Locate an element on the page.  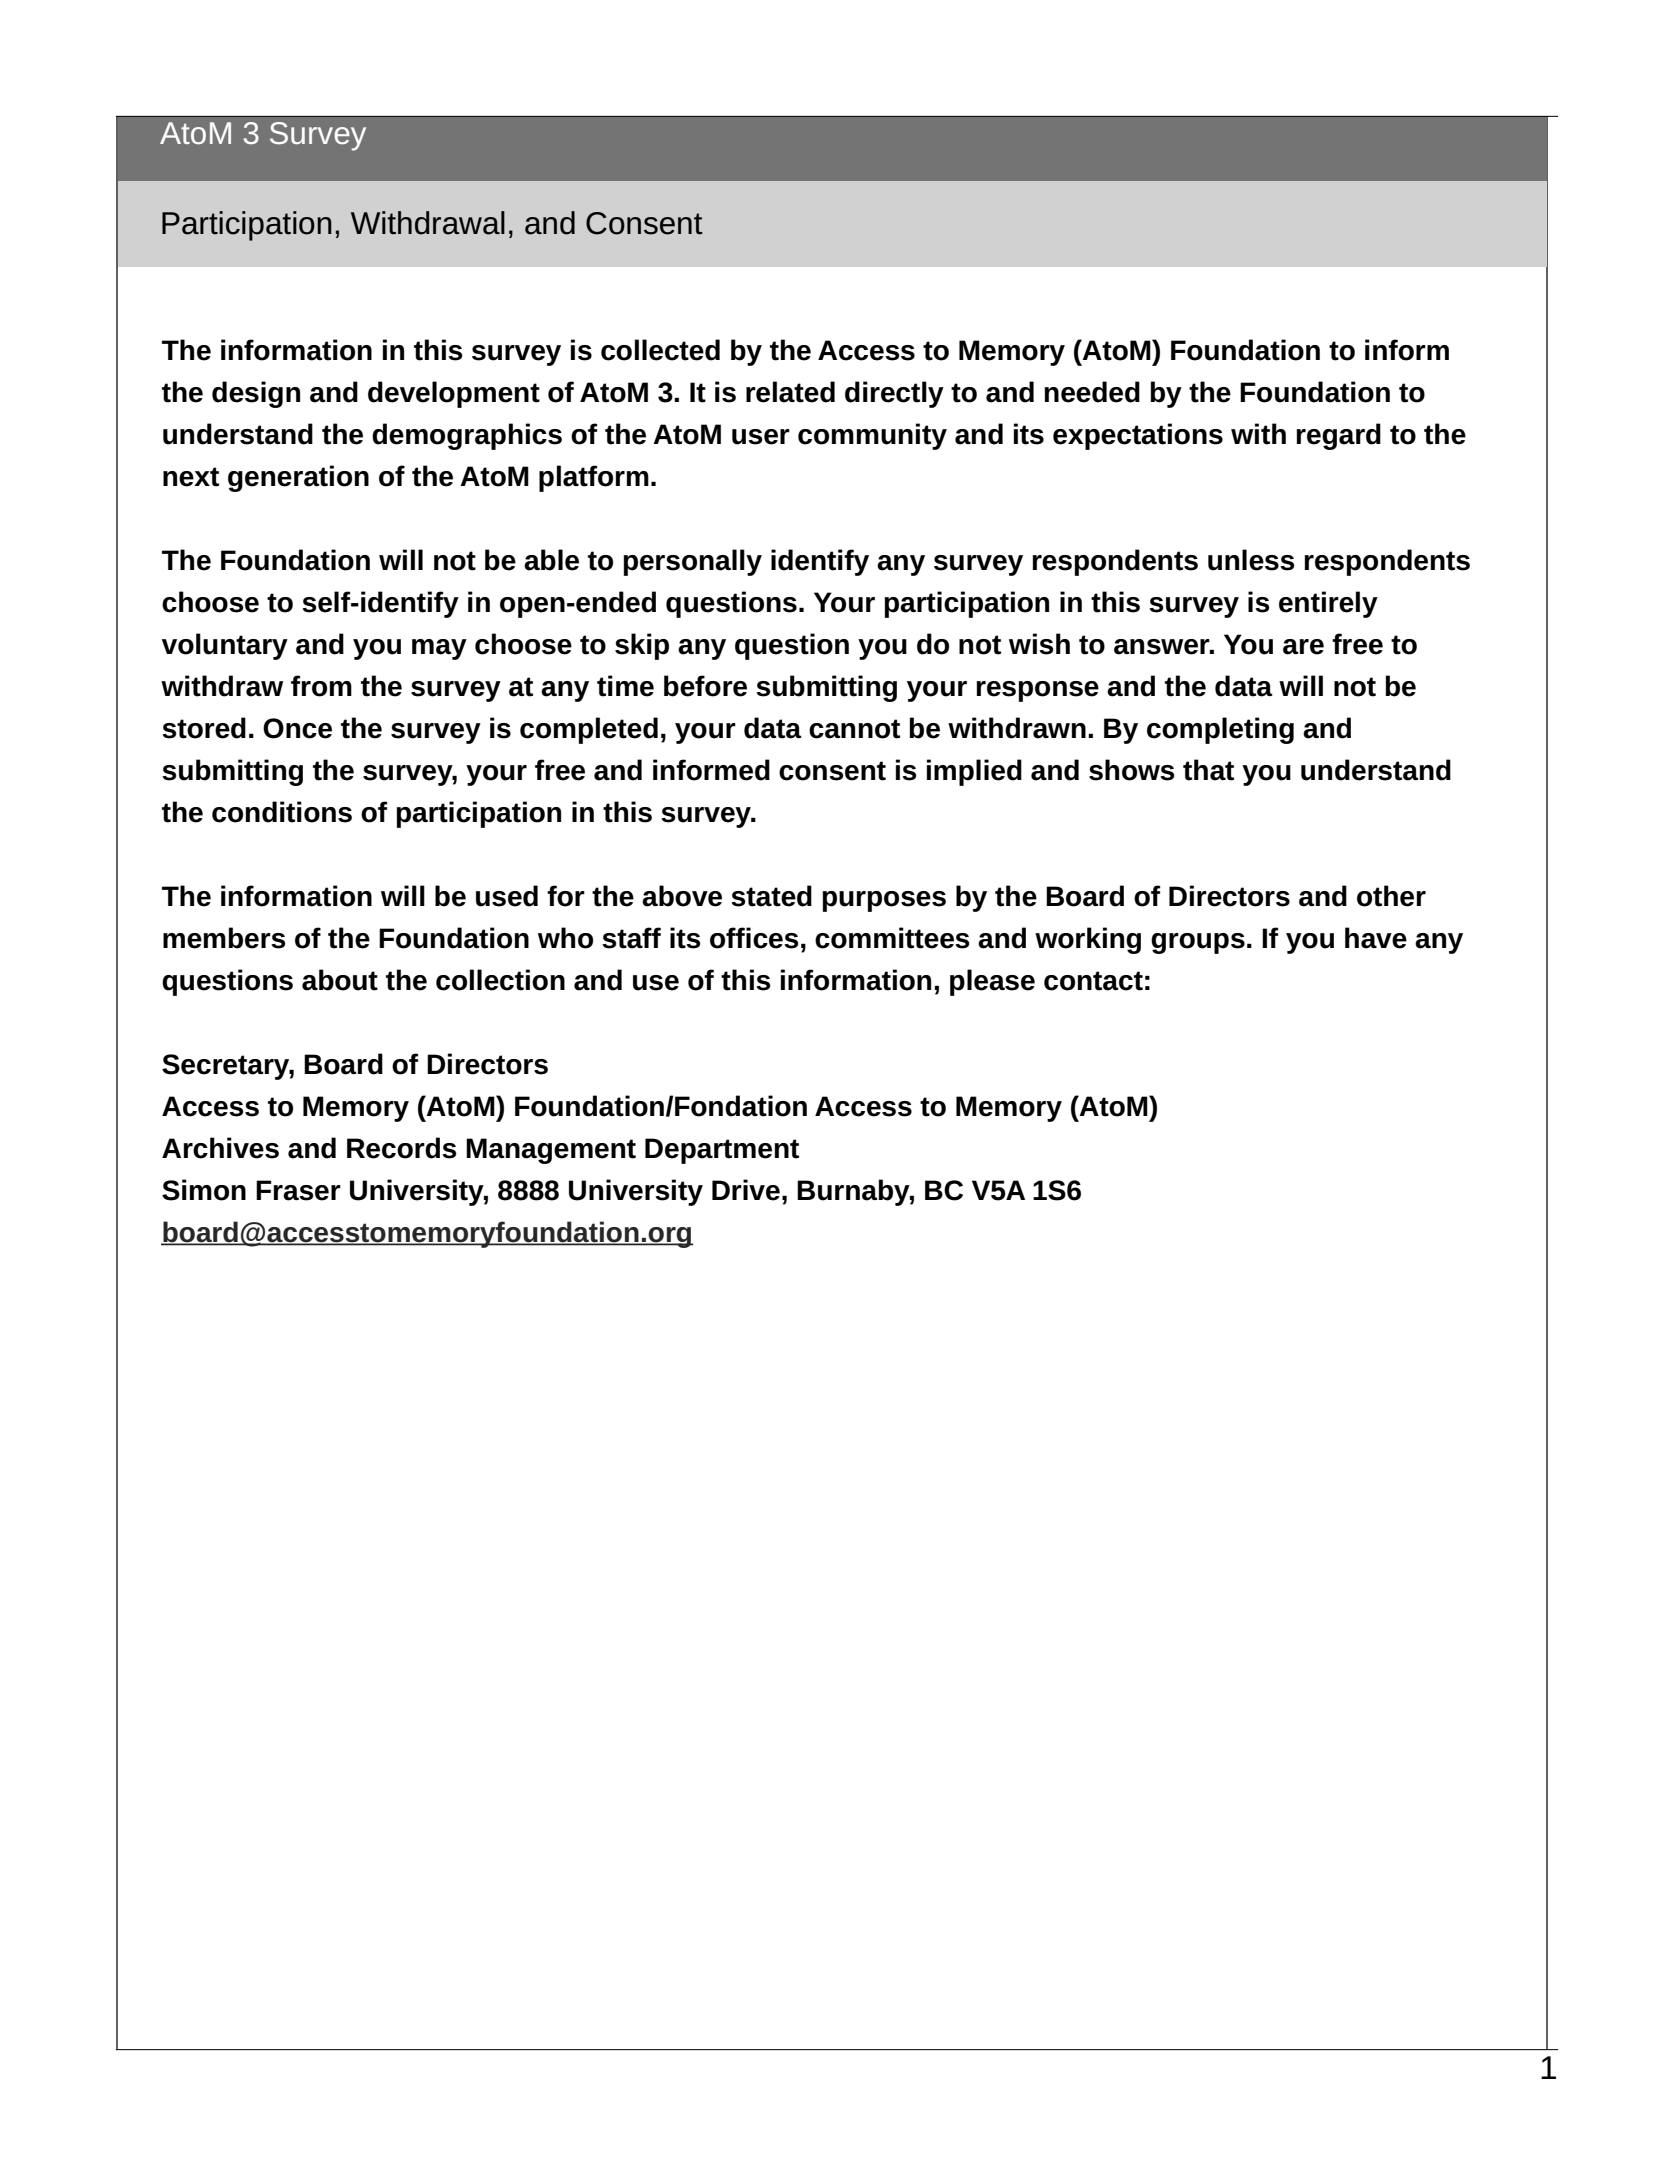
personally is located at coordinates (692, 562).
